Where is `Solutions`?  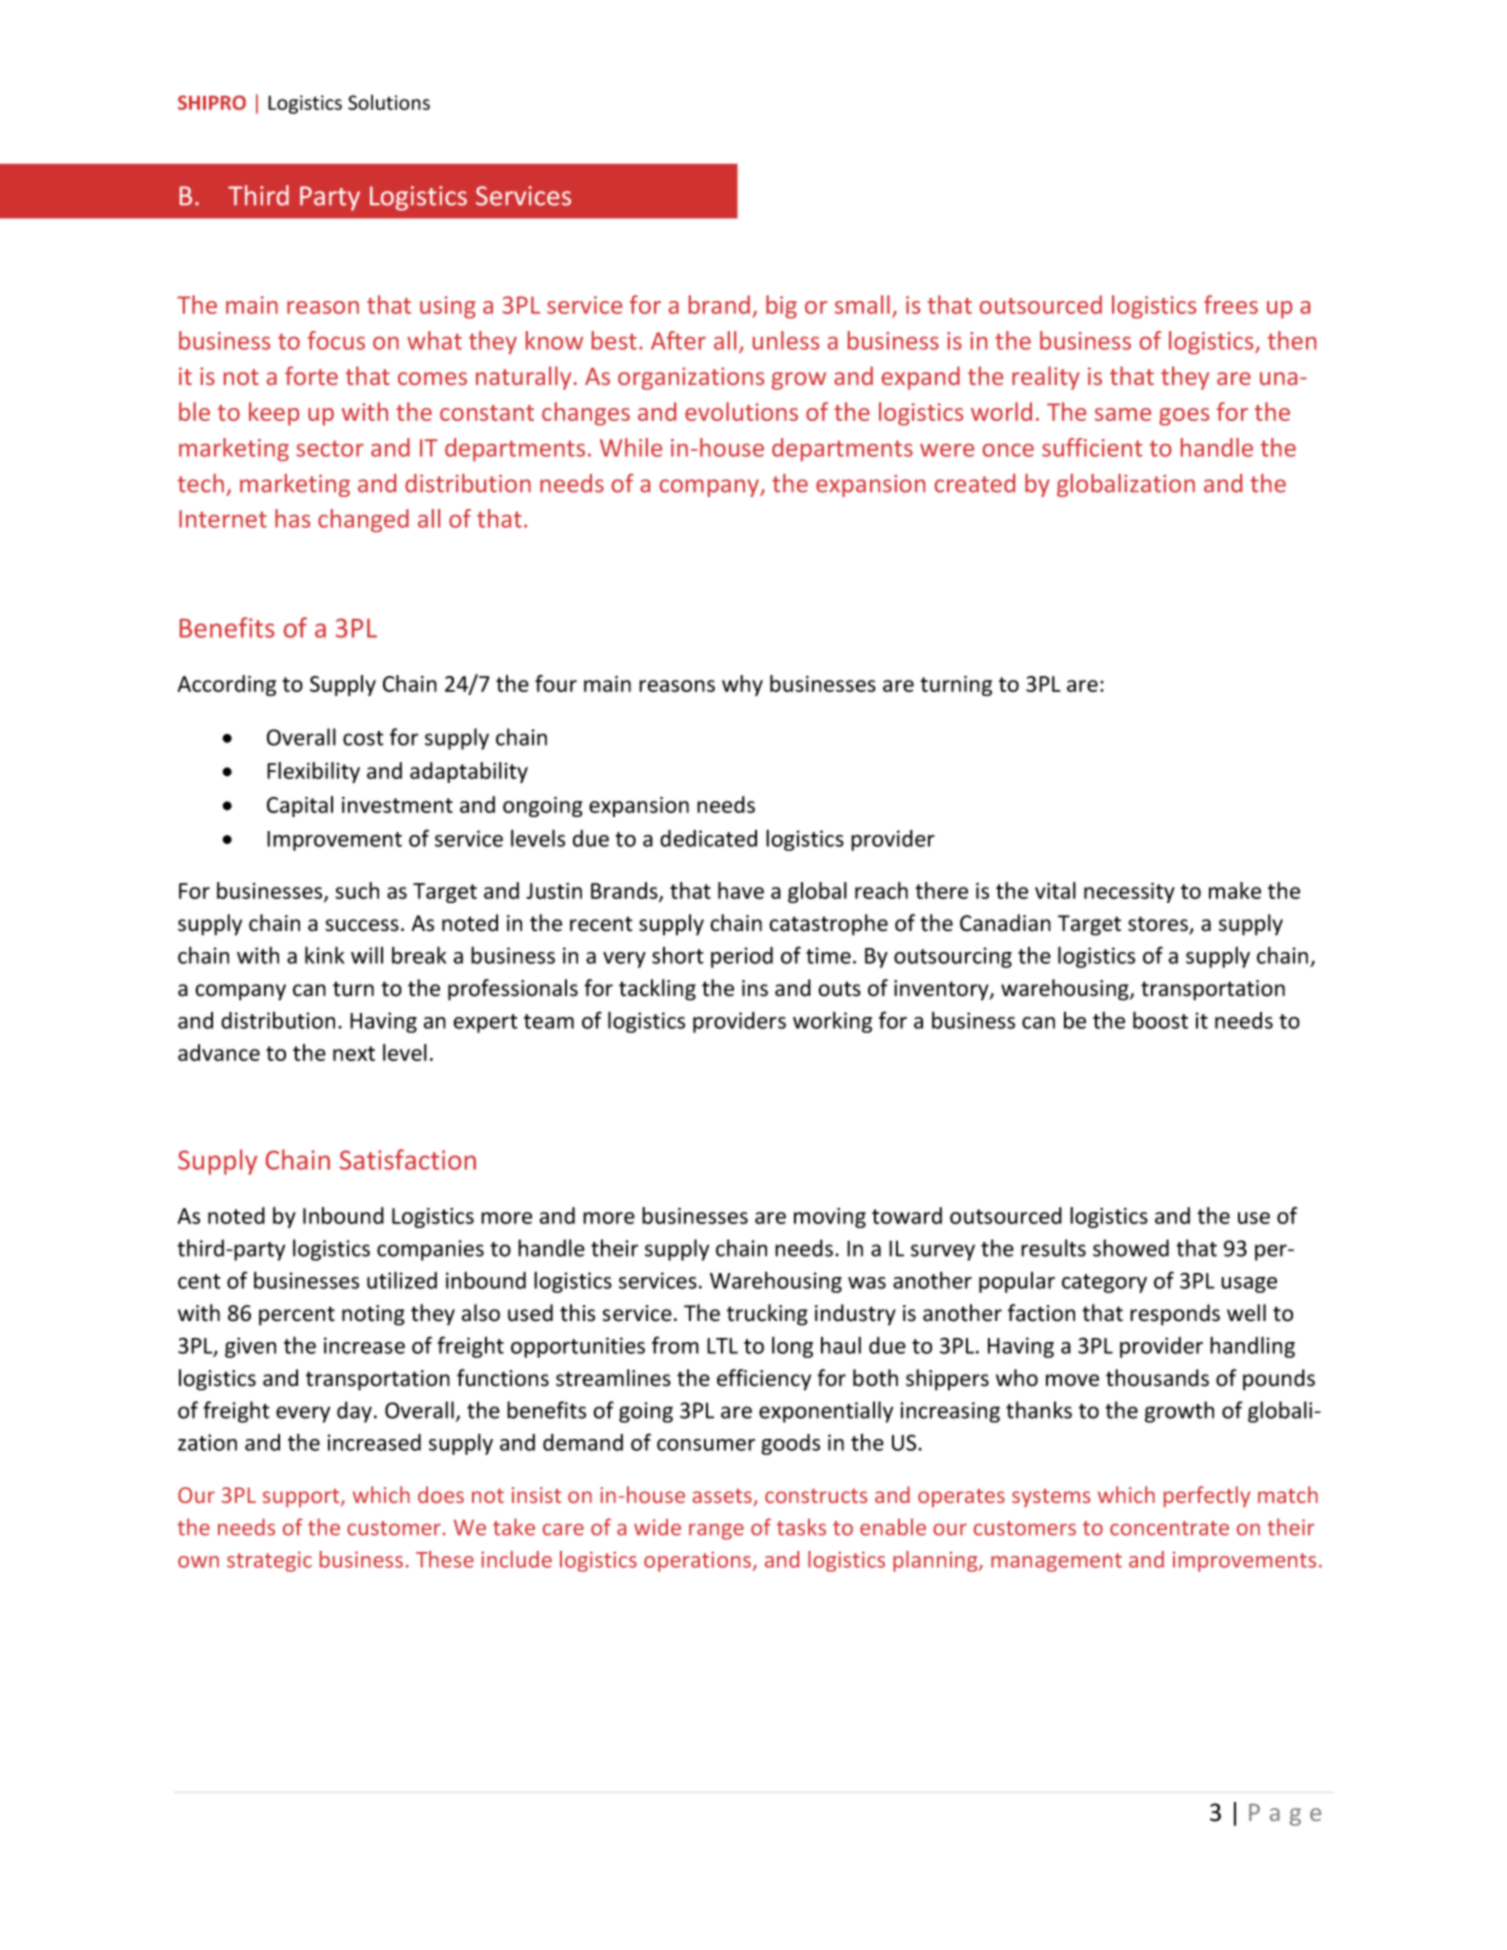
Solutions is located at coordinates (389, 102).
